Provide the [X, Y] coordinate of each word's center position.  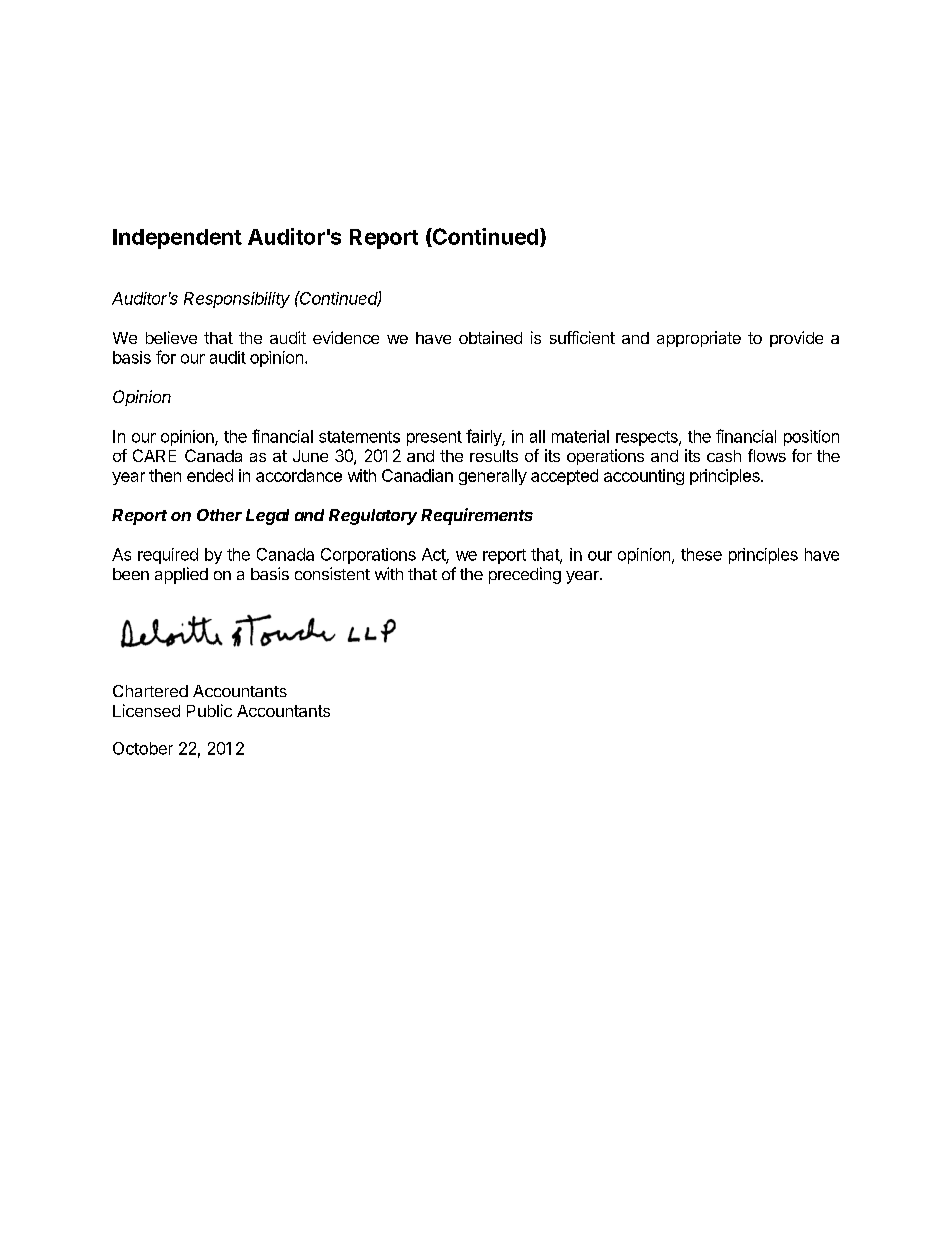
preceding [525, 575]
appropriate [699, 339]
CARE [154, 455]
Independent [177, 239]
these [701, 554]
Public [209, 710]
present [434, 438]
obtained [490, 337]
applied [181, 575]
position [811, 438]
